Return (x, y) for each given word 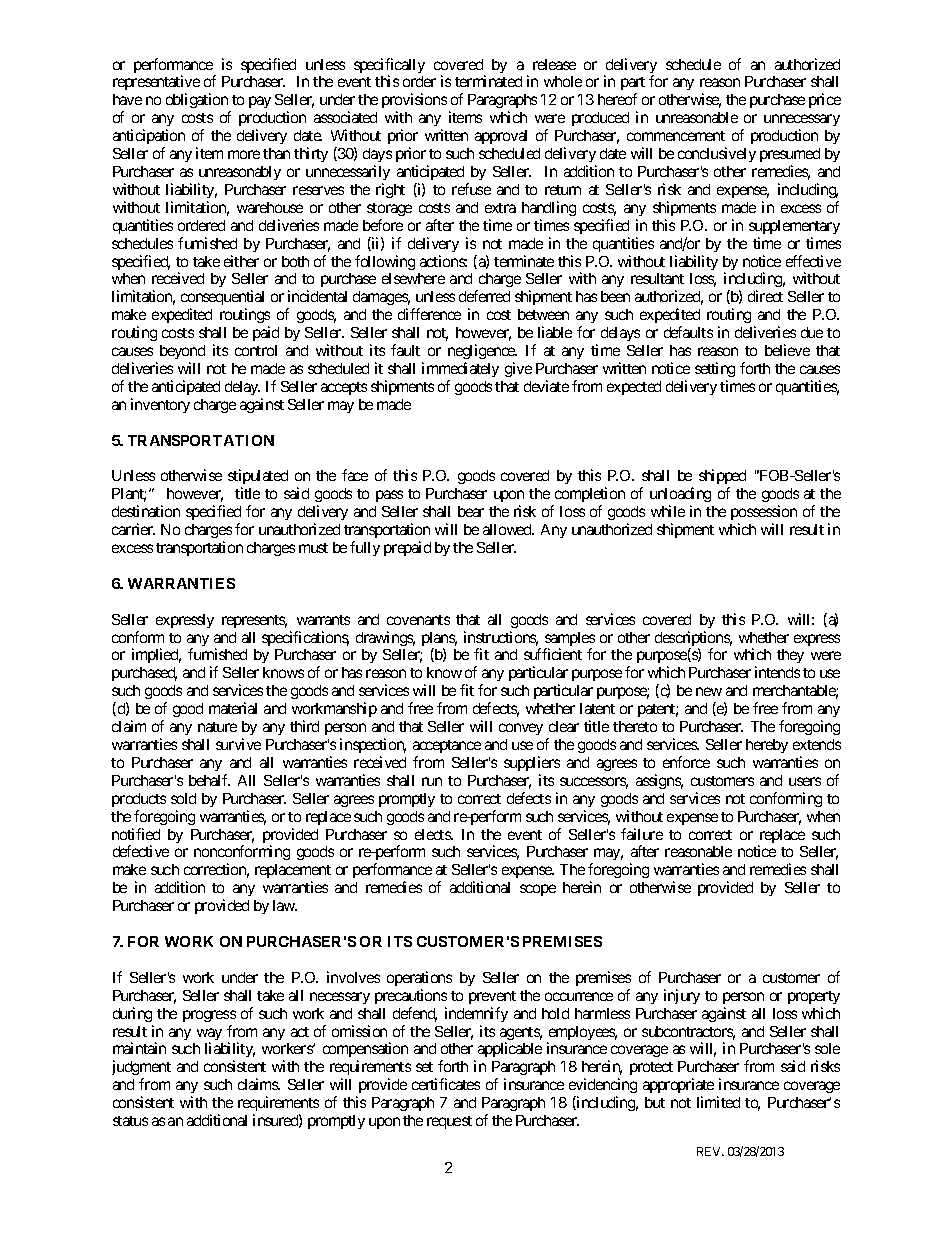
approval (501, 137)
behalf (209, 780)
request (449, 1122)
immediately (460, 369)
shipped (722, 478)
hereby (767, 746)
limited (718, 1102)
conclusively (717, 154)
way (209, 1035)
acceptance (447, 746)
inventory (160, 405)
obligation (198, 102)
